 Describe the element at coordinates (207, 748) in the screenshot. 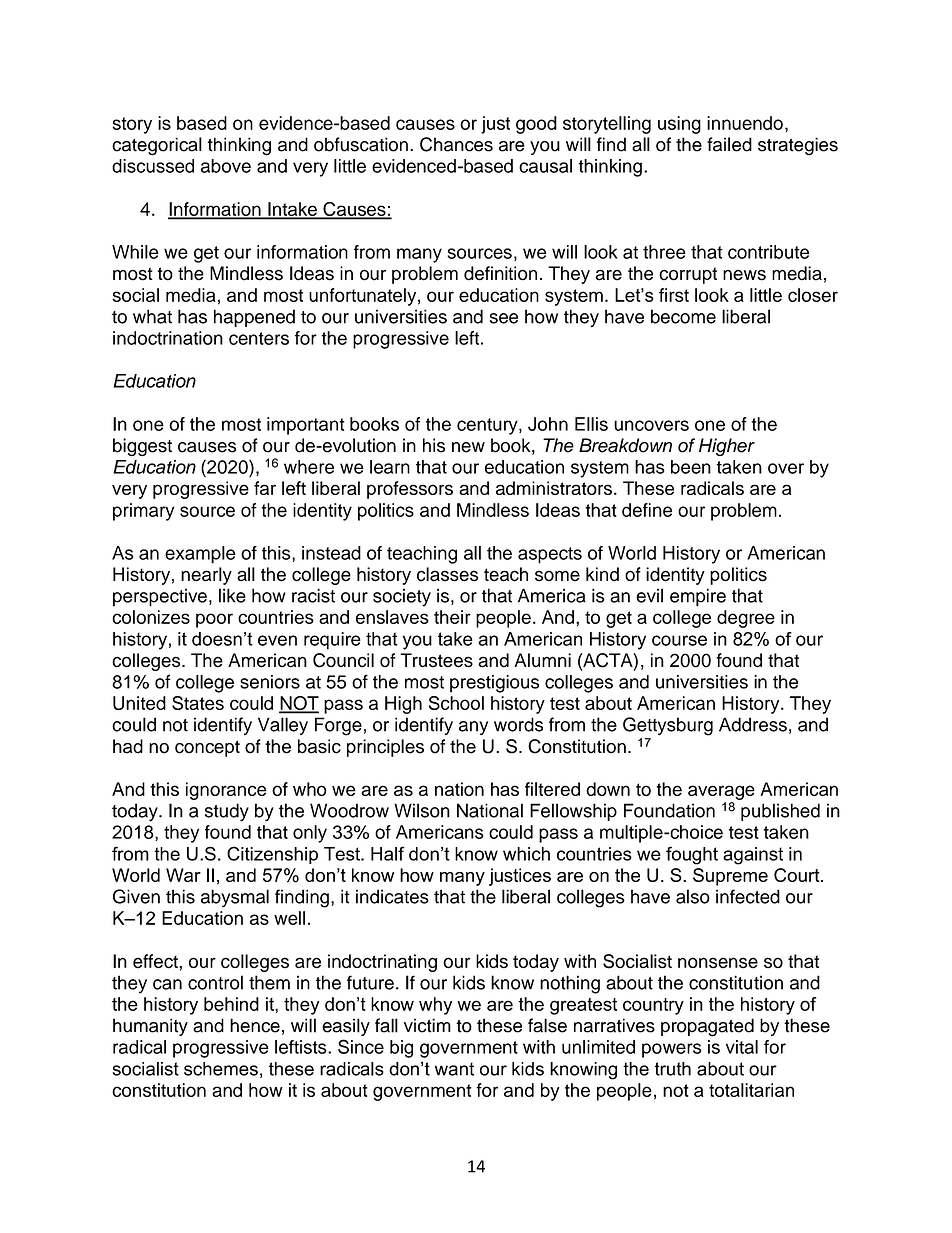

I see `concept` at that location.
